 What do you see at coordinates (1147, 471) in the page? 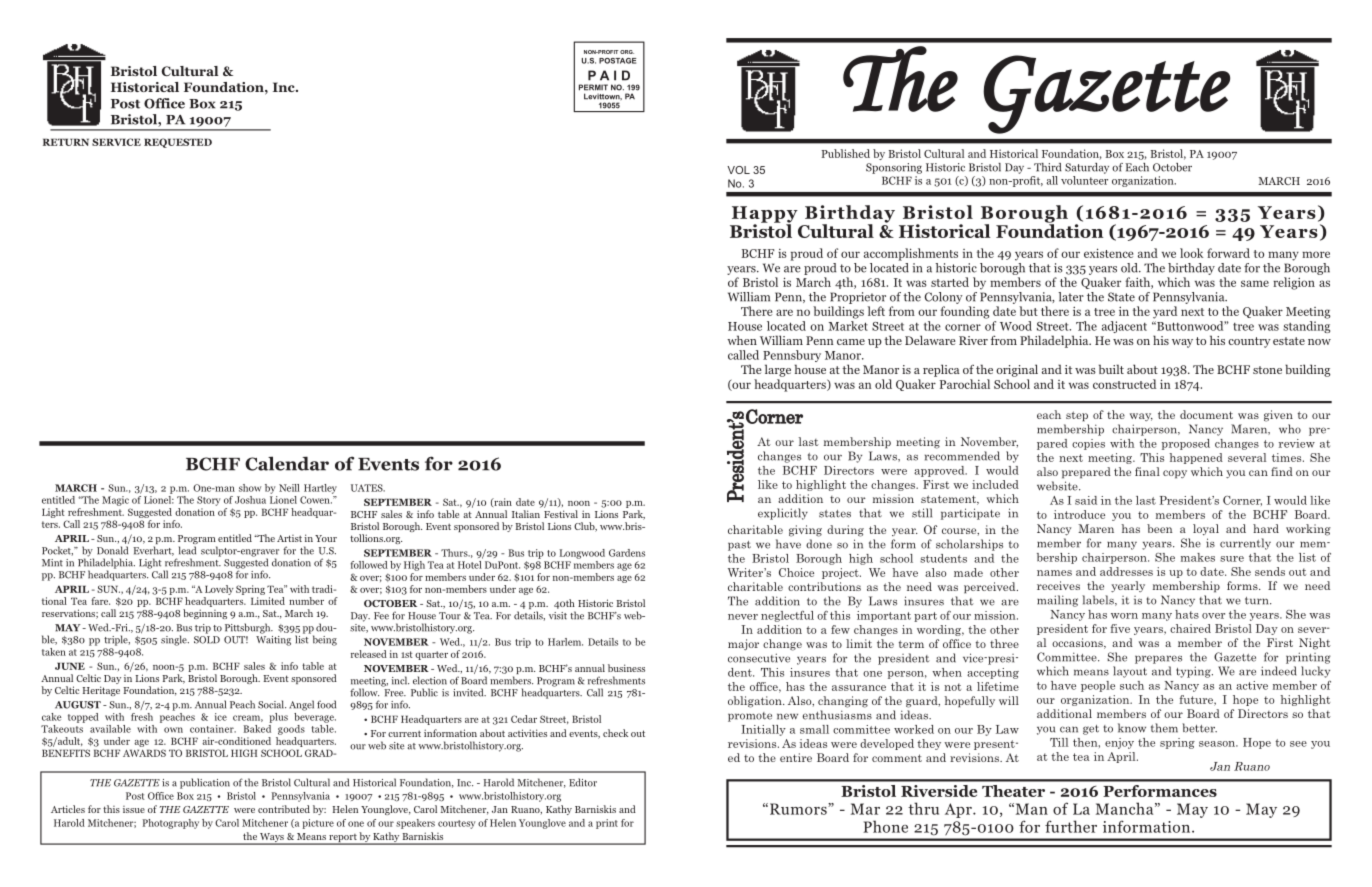
I see `final` at bounding box center [1147, 471].
